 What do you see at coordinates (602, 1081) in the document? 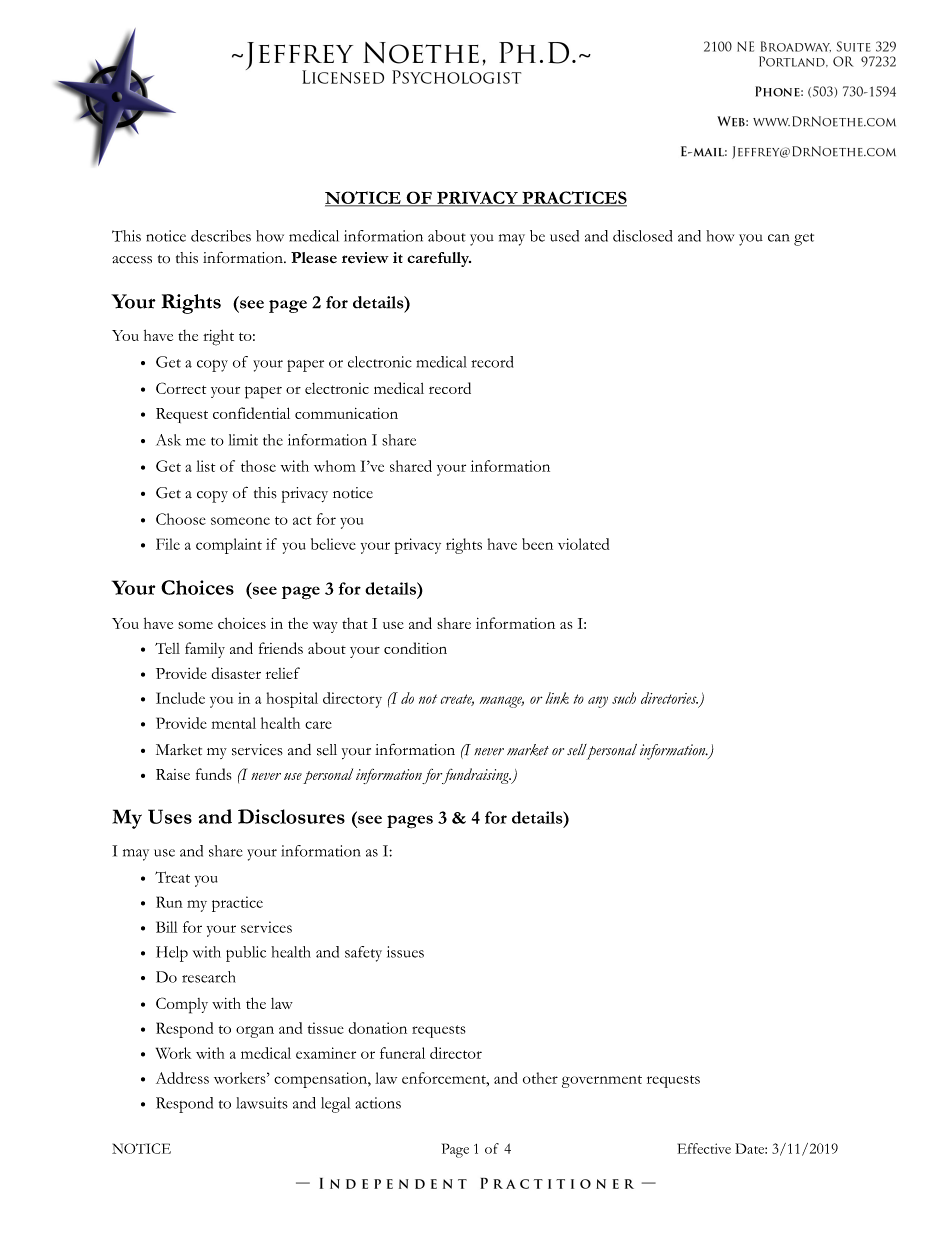
I see `government` at bounding box center [602, 1081].
